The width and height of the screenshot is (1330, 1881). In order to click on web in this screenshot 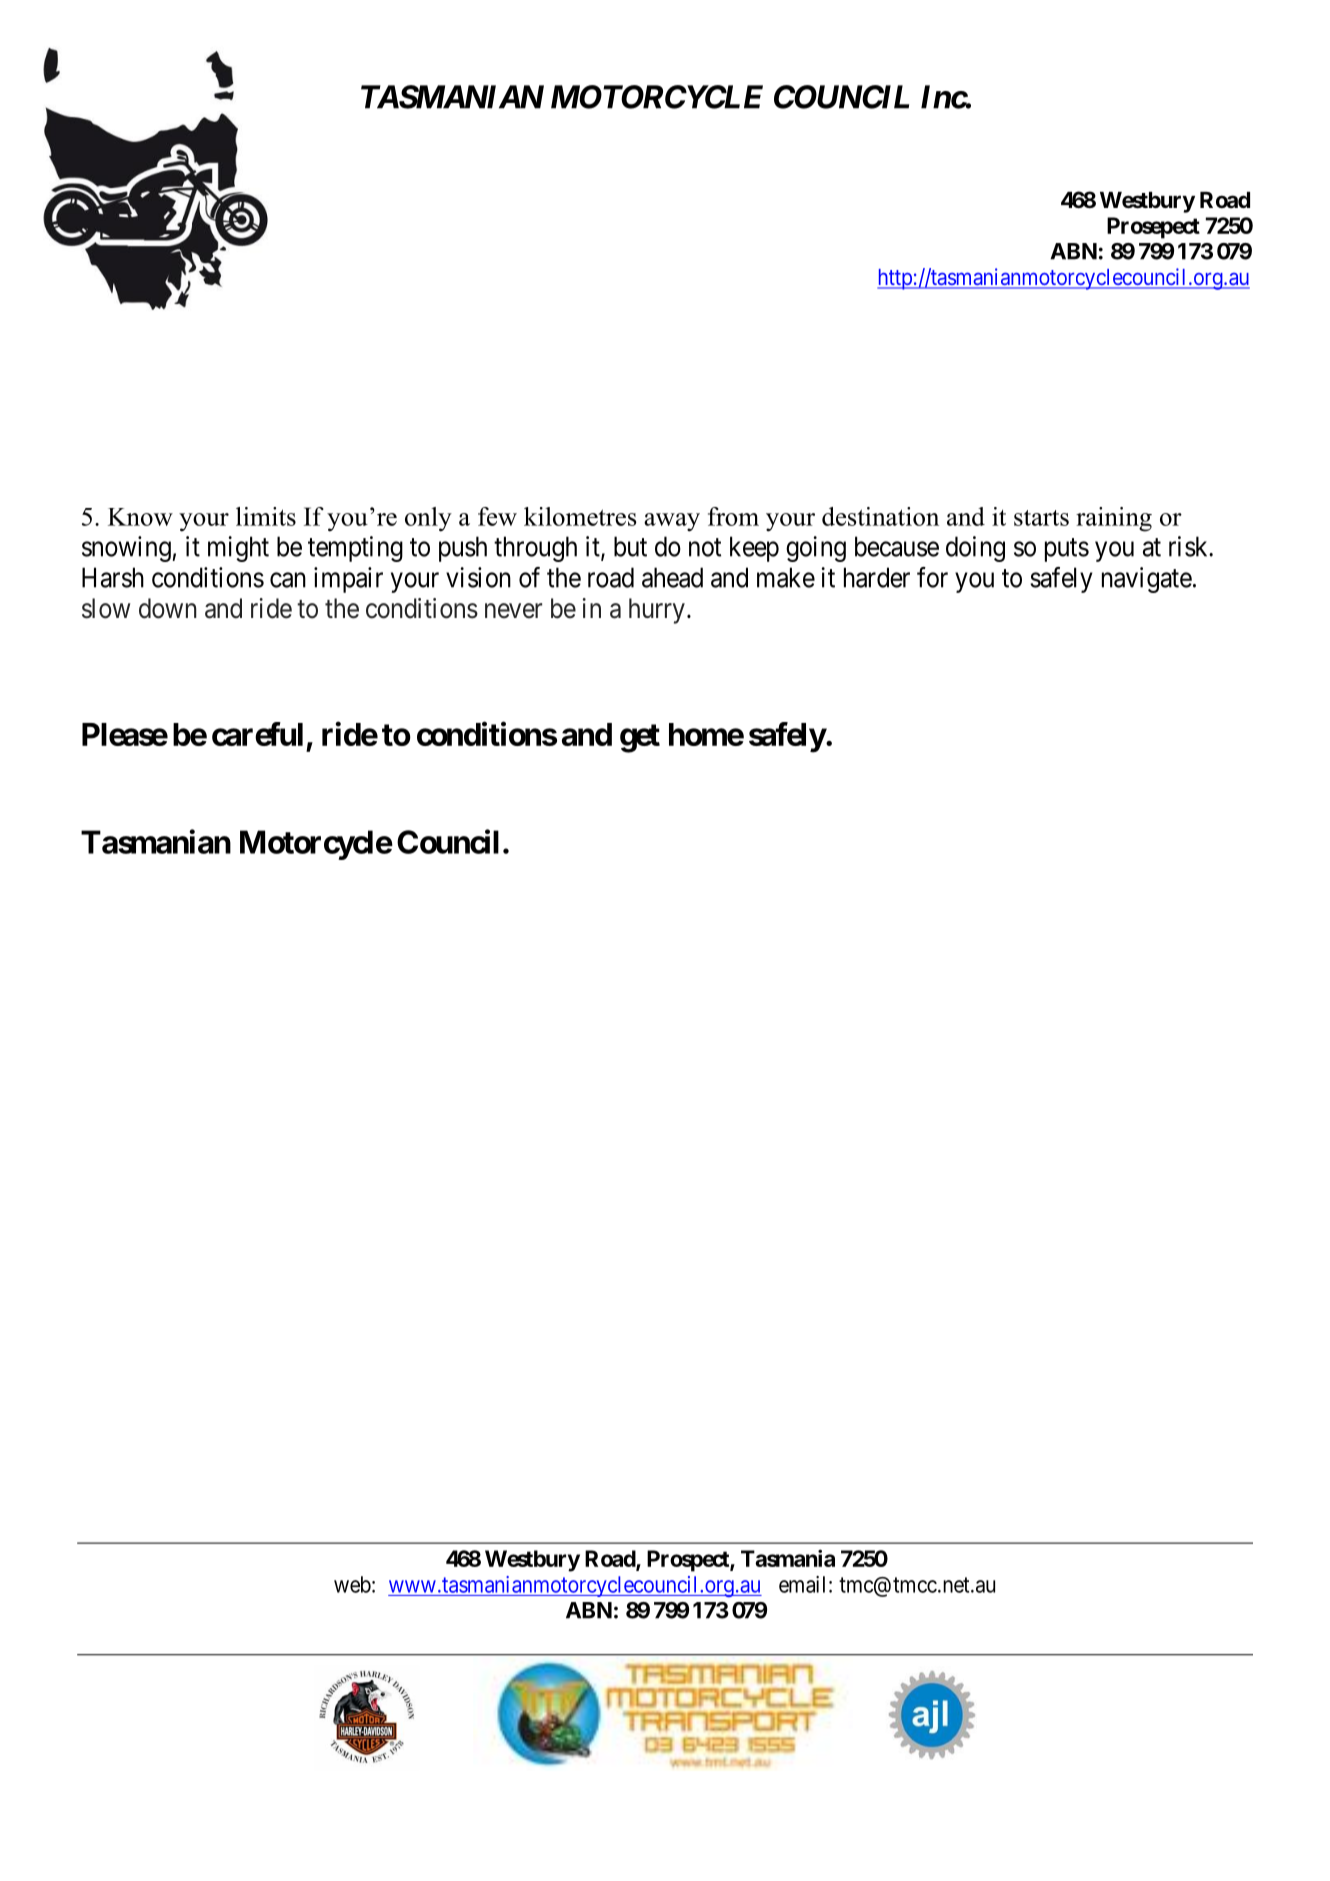, I will do `click(352, 1584)`.
